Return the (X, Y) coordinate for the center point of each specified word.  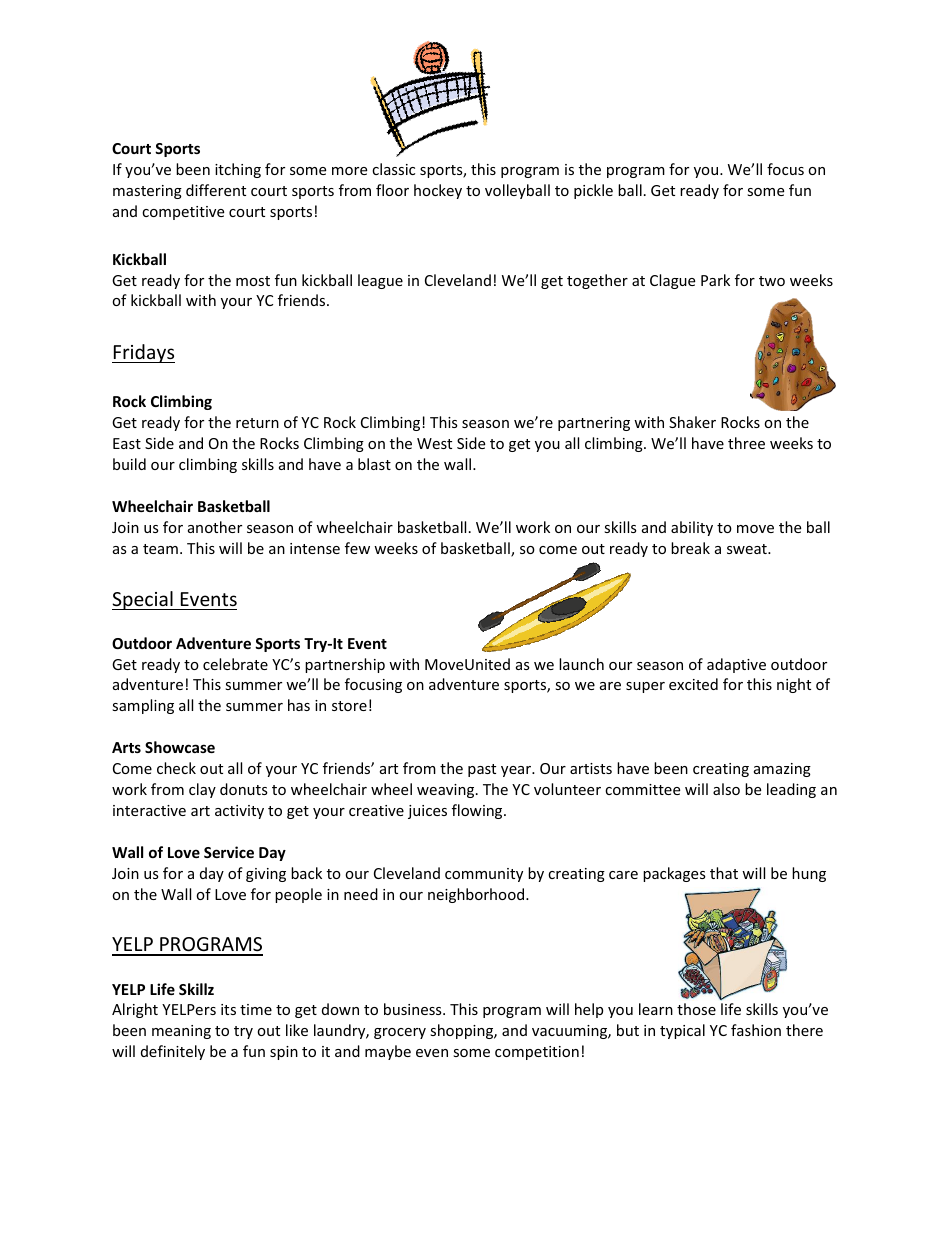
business (414, 1009)
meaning (181, 1032)
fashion (756, 1030)
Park (715, 280)
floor (392, 190)
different (216, 190)
